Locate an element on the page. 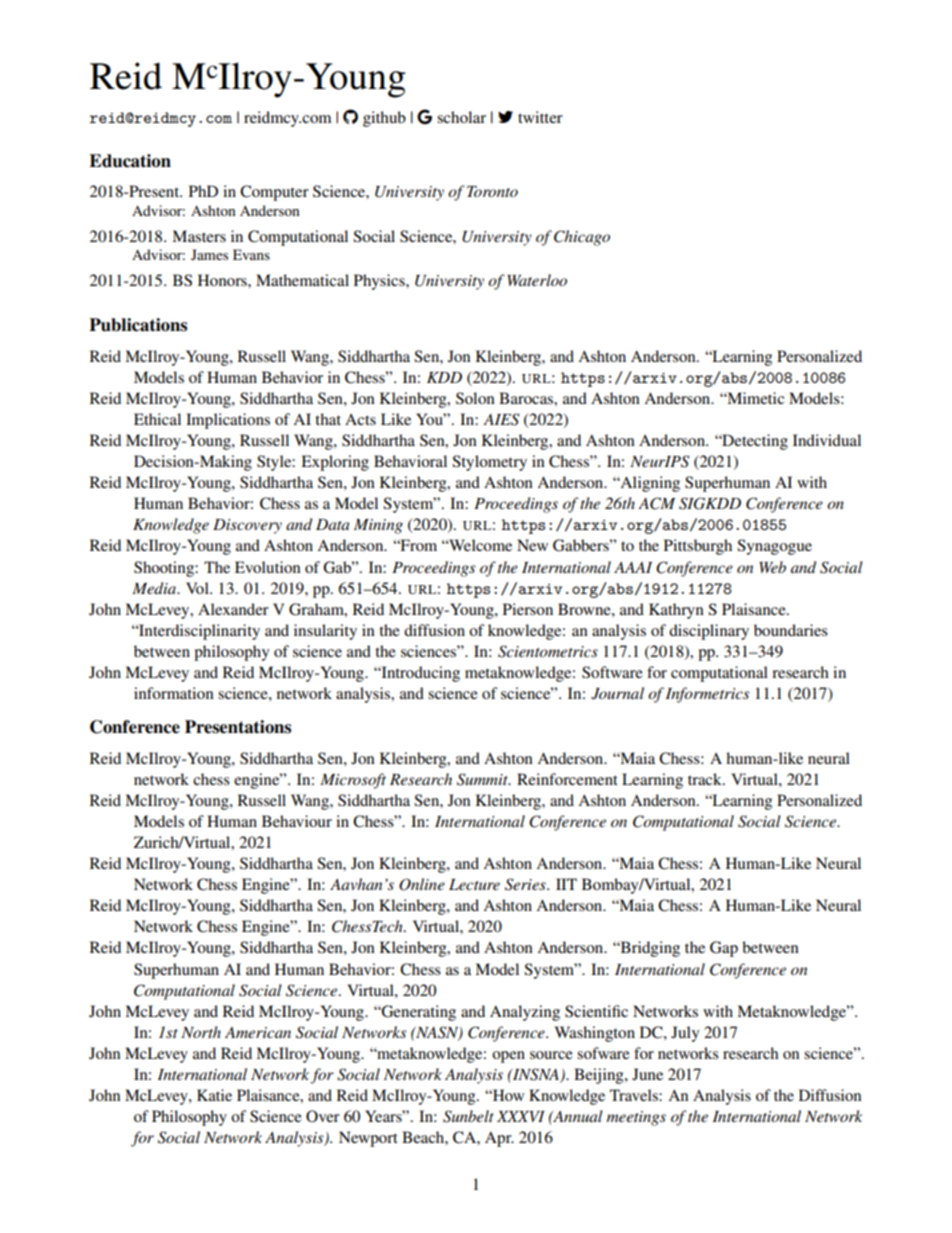 The width and height of the document is (952, 1233). Education is located at coordinates (130, 161).
